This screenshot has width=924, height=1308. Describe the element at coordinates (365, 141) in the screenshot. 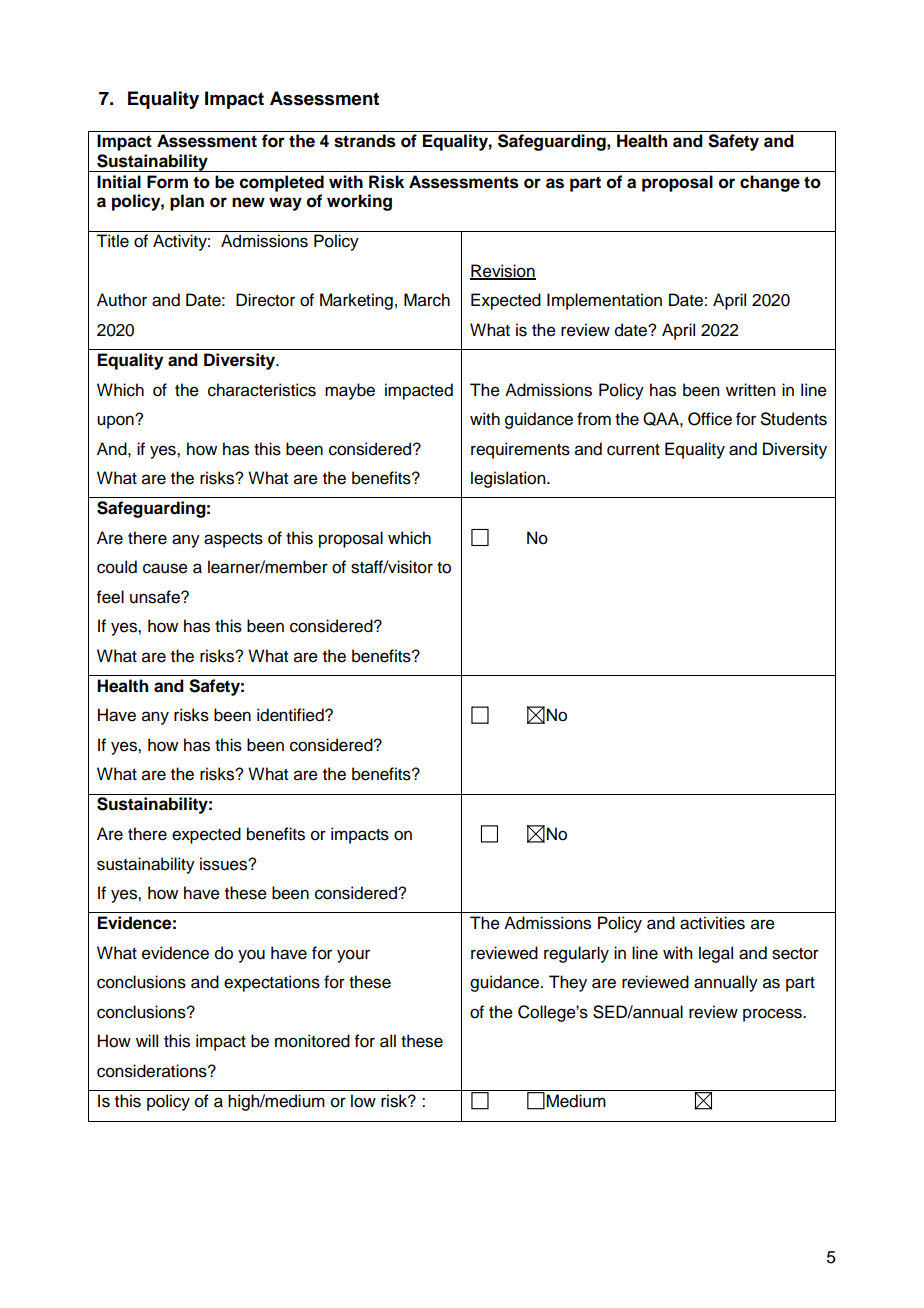

I see `strands` at that location.
